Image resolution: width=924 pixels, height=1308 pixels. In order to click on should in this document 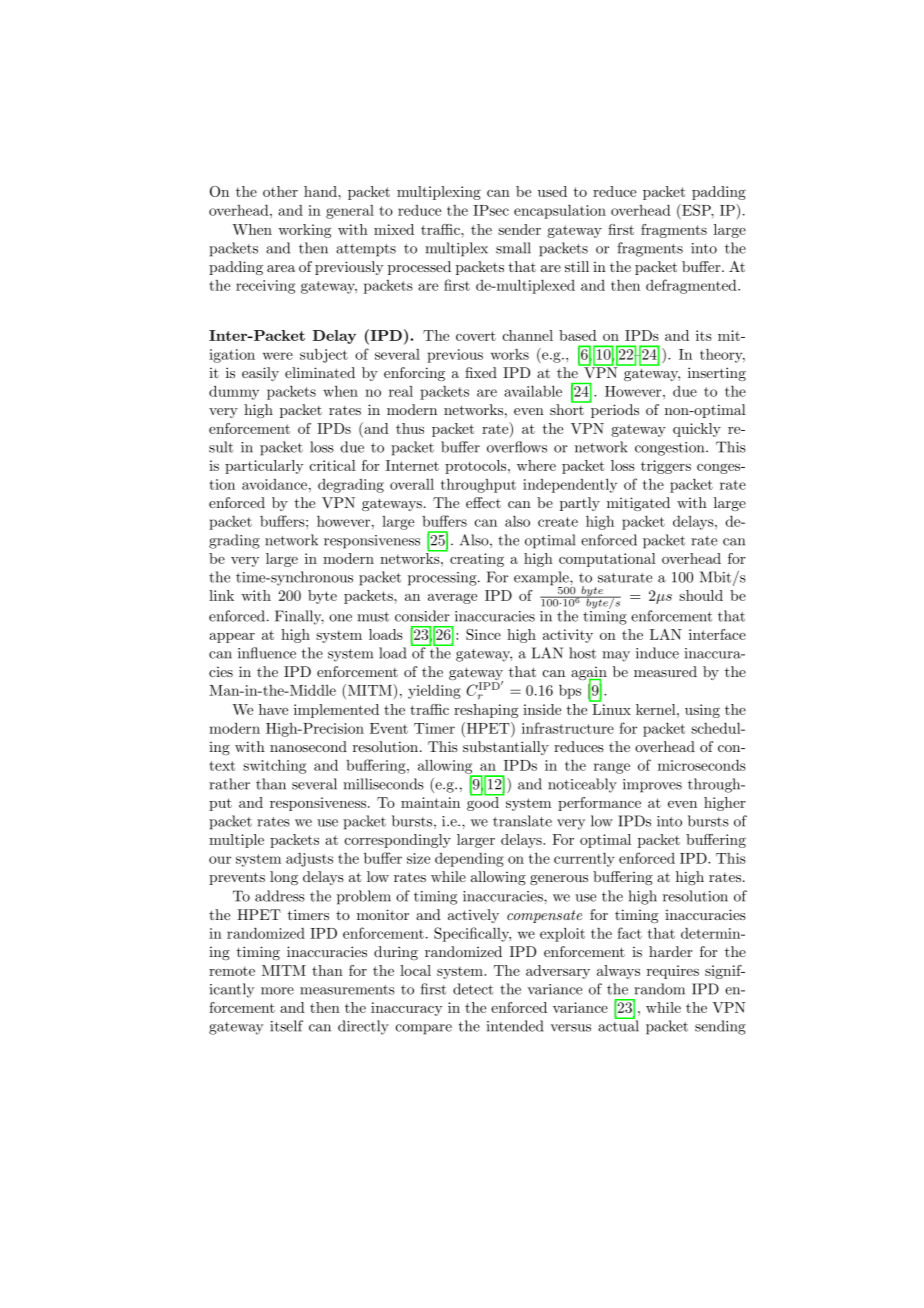, I will do `click(701, 595)`.
